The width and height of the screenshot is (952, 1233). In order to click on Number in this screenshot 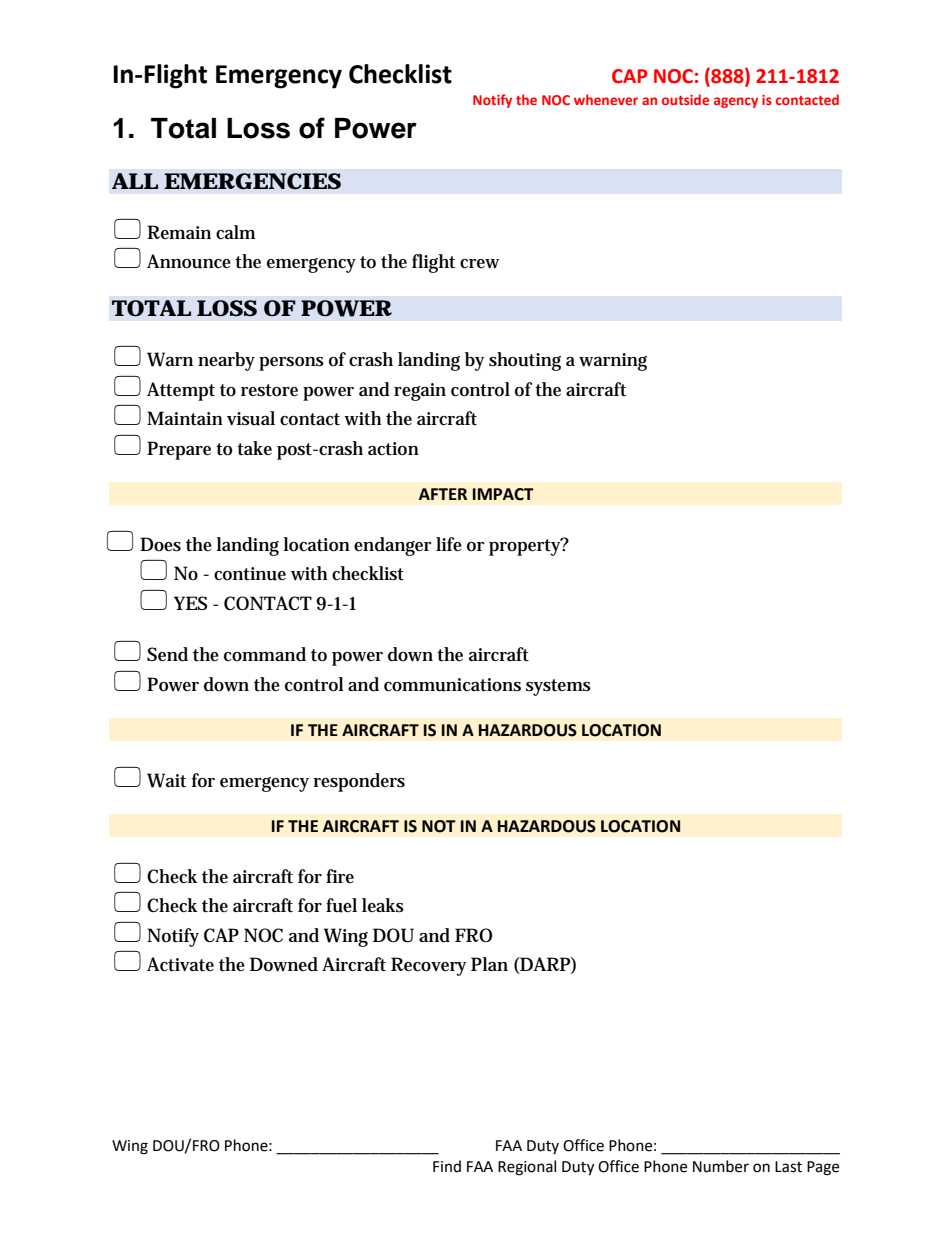, I will do `click(721, 1166)`.
